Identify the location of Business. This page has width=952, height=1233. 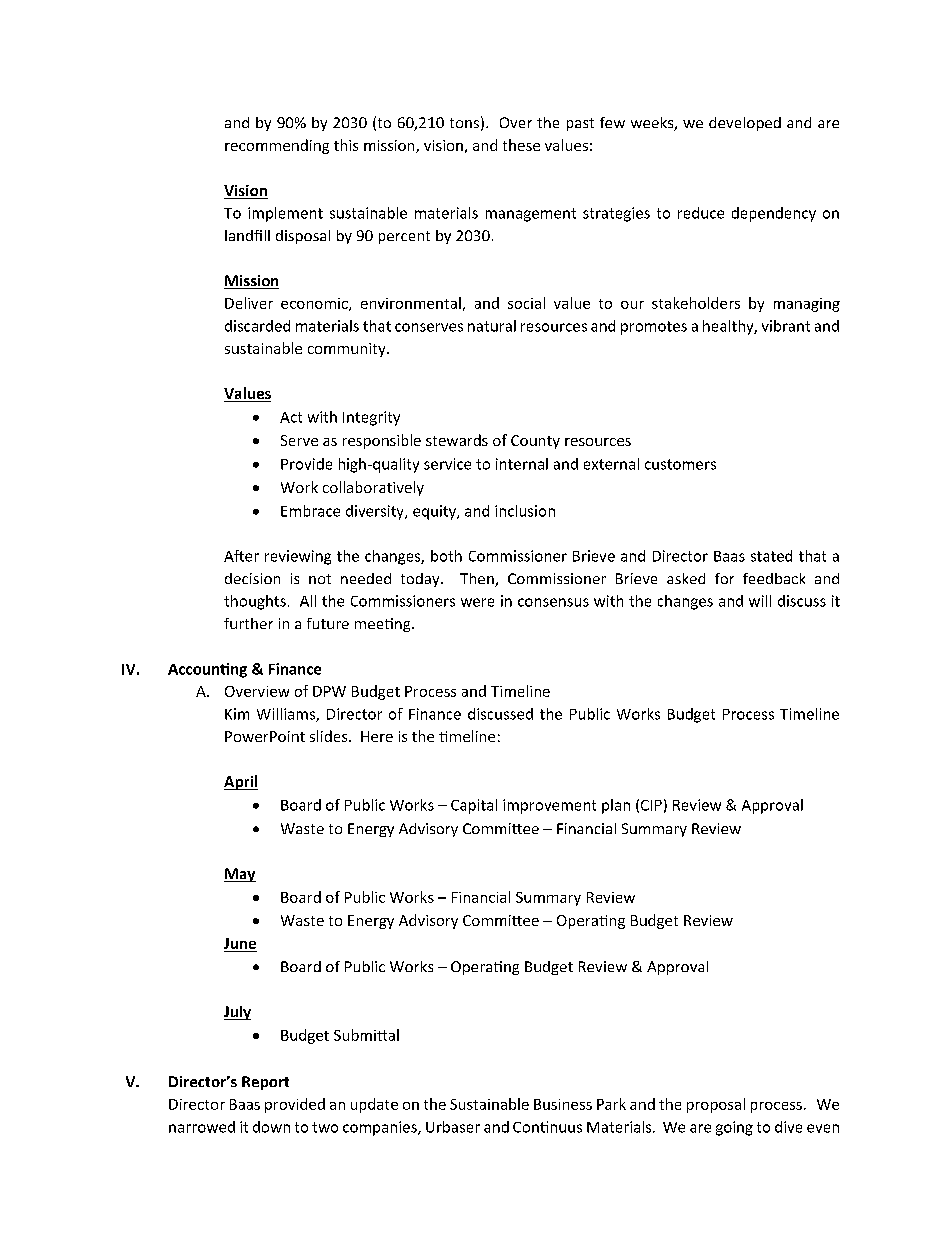
(563, 1104).
